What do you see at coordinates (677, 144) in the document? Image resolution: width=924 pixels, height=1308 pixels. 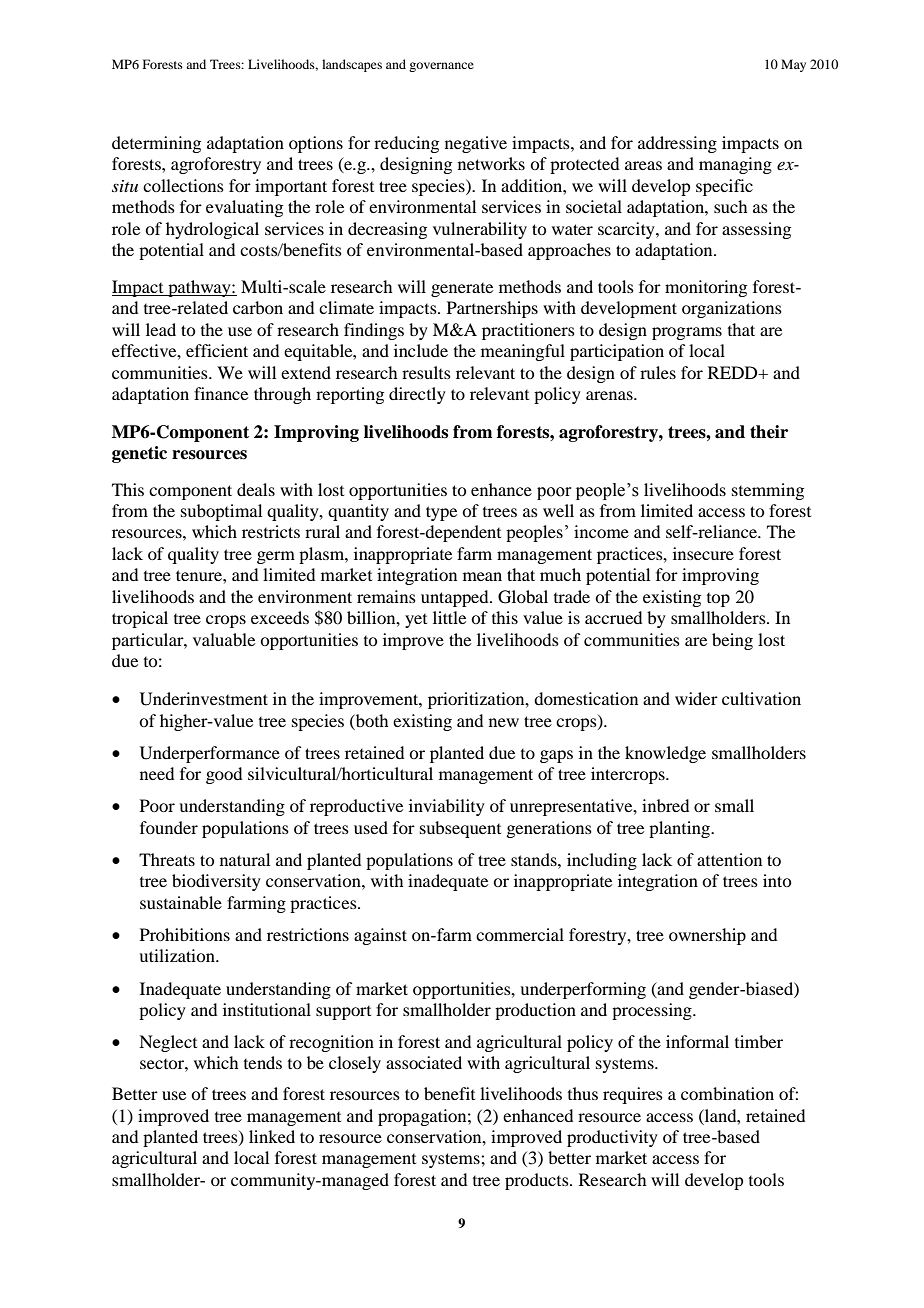 I see `addressing` at bounding box center [677, 144].
